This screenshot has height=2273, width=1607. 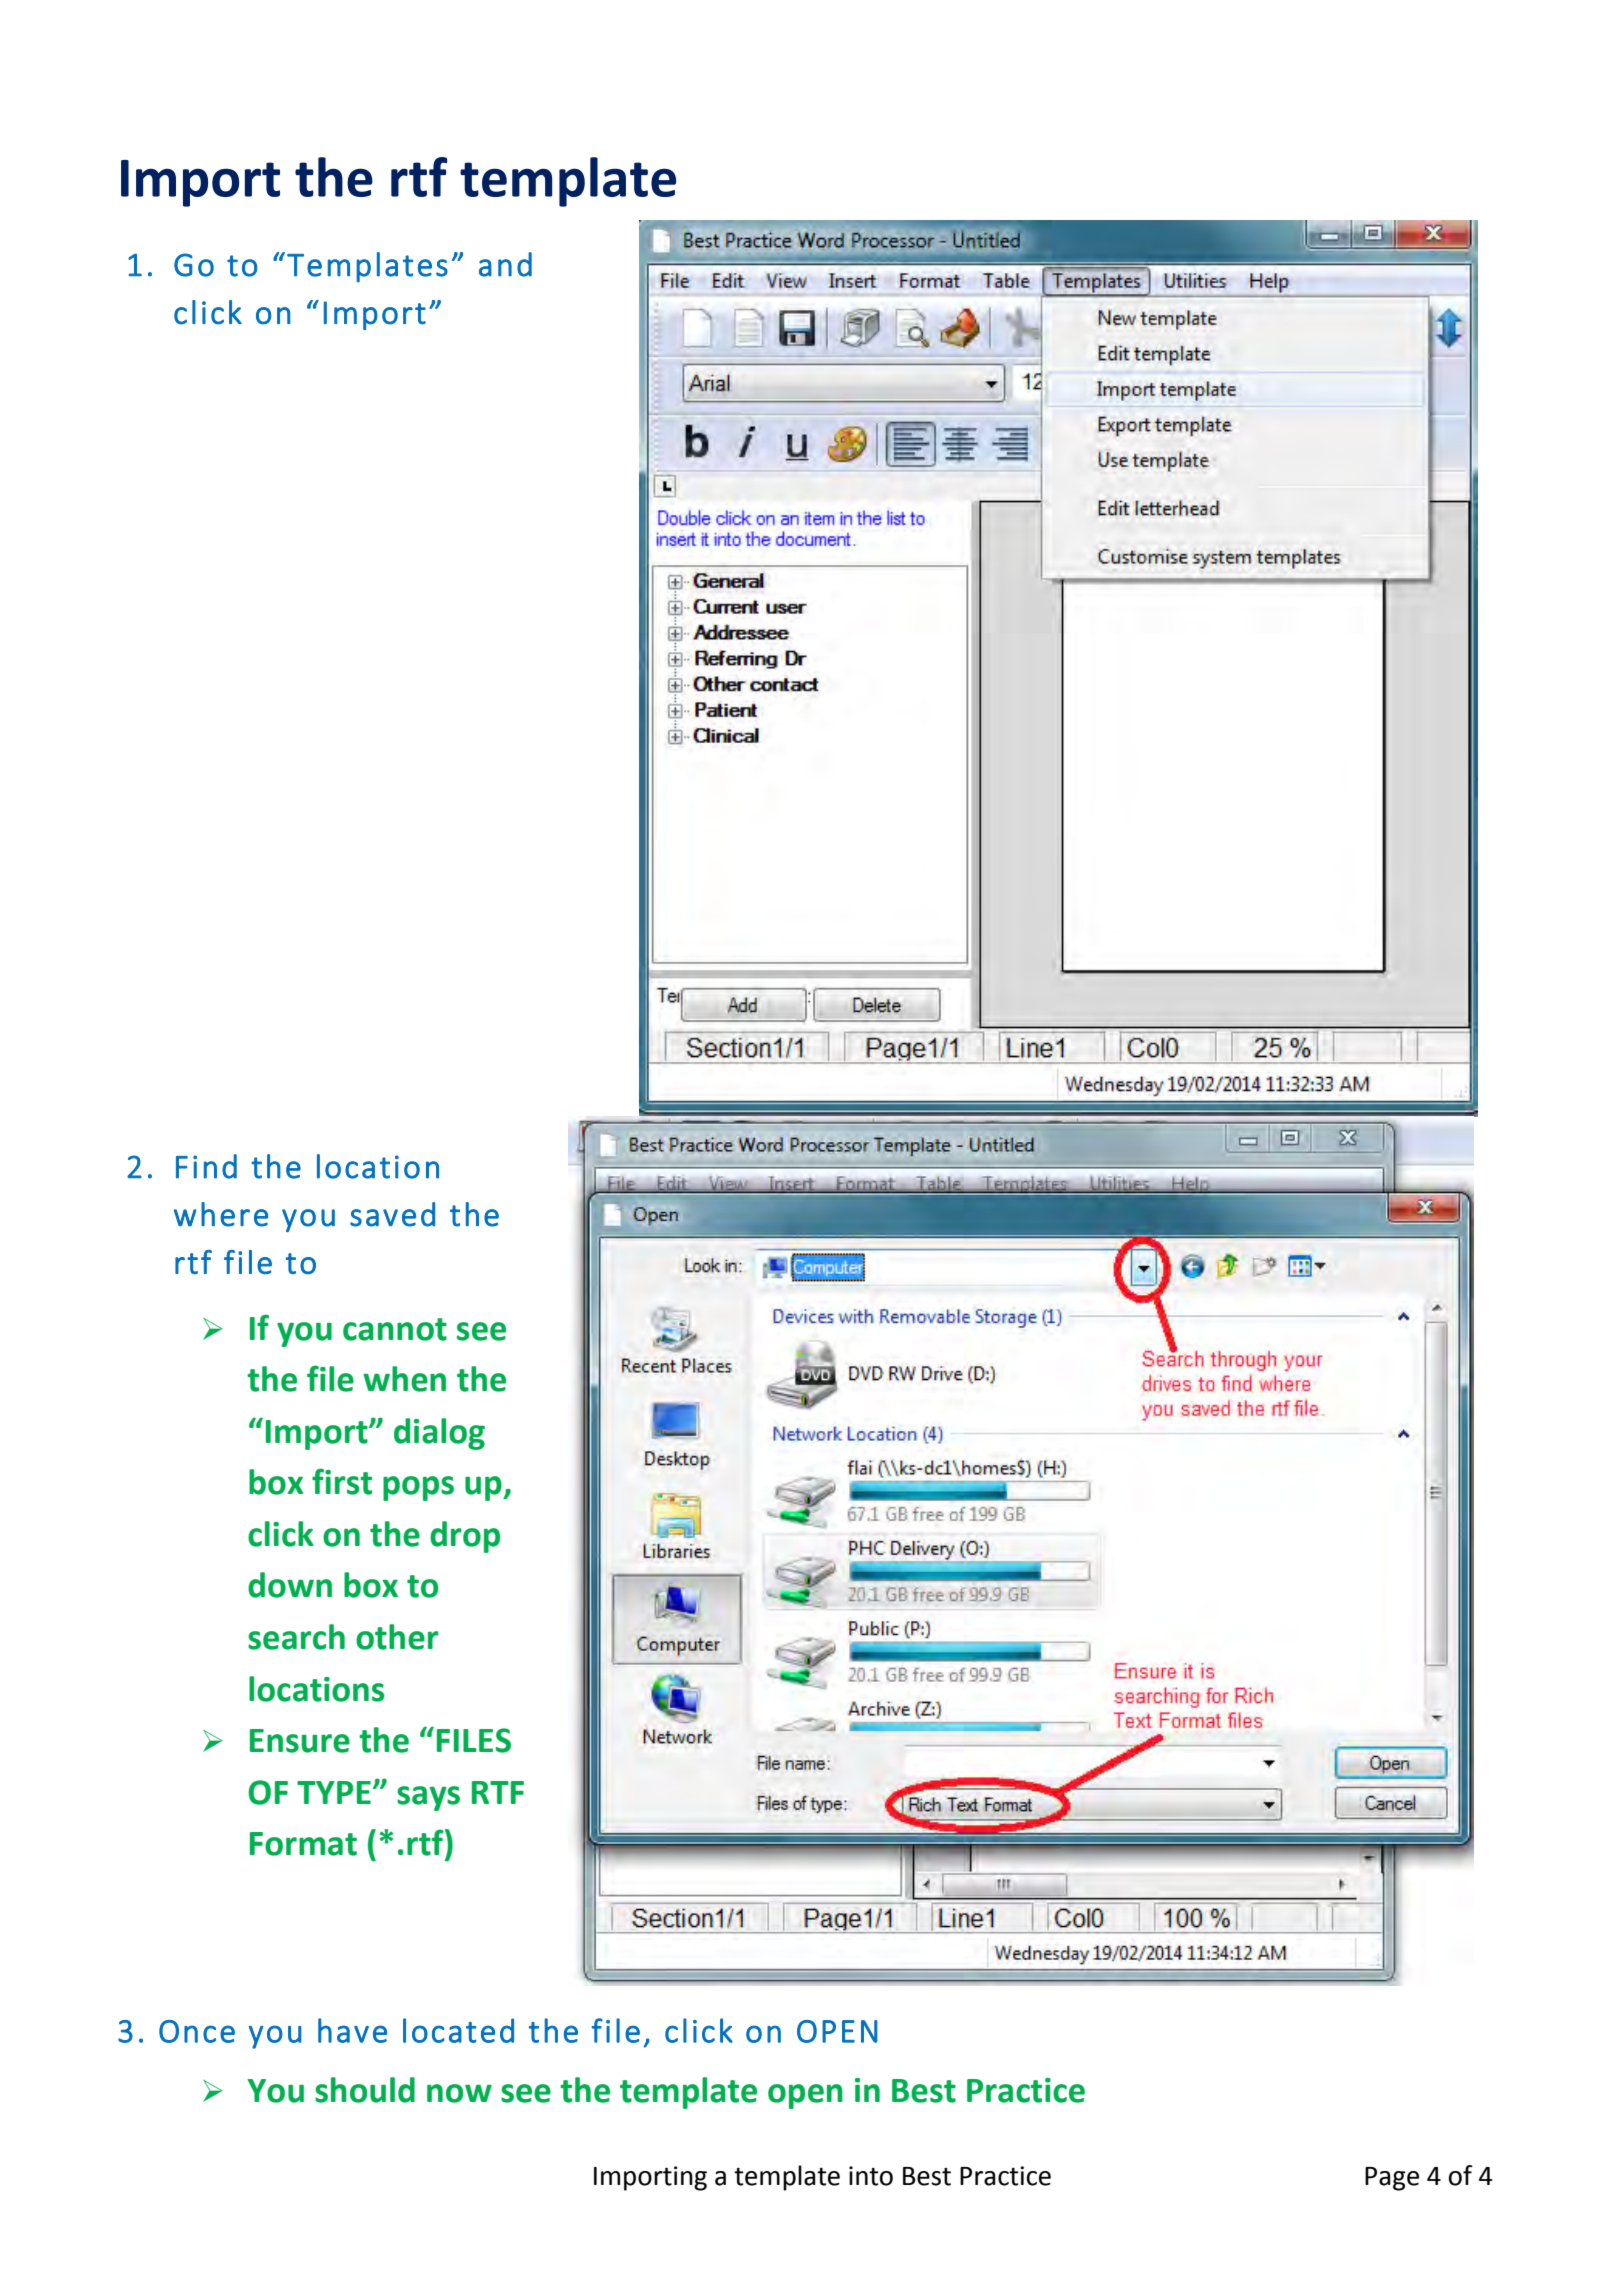 I want to click on drop, so click(x=465, y=1537).
